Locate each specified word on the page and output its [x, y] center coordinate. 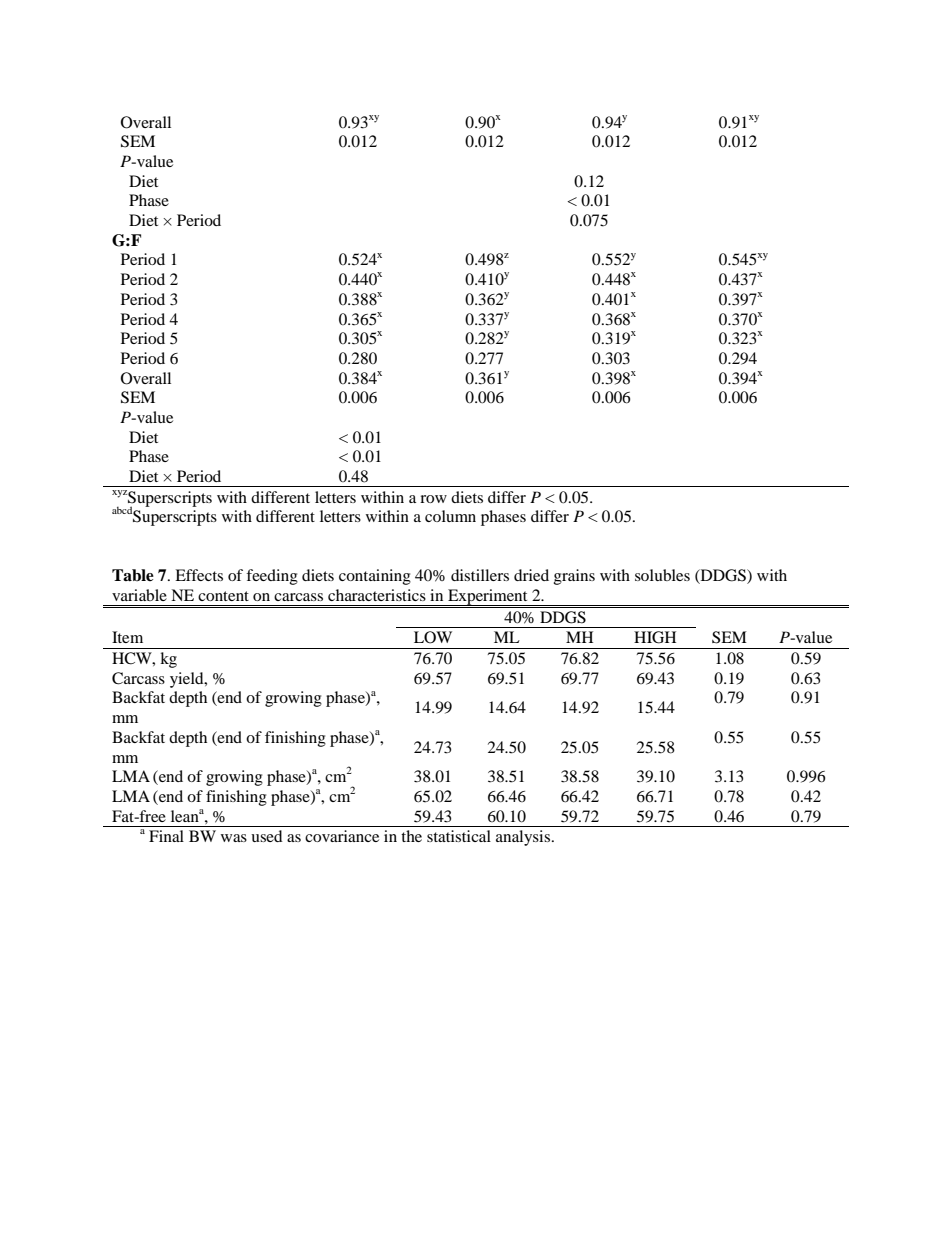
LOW [433, 637]
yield [188, 680]
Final [166, 836]
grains [574, 577]
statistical [459, 836]
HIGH [655, 637]
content [223, 596]
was [234, 838]
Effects [199, 575]
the [411, 836]
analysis [523, 838]
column [450, 516]
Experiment [488, 597]
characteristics [377, 595]
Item [127, 637]
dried [531, 575]
